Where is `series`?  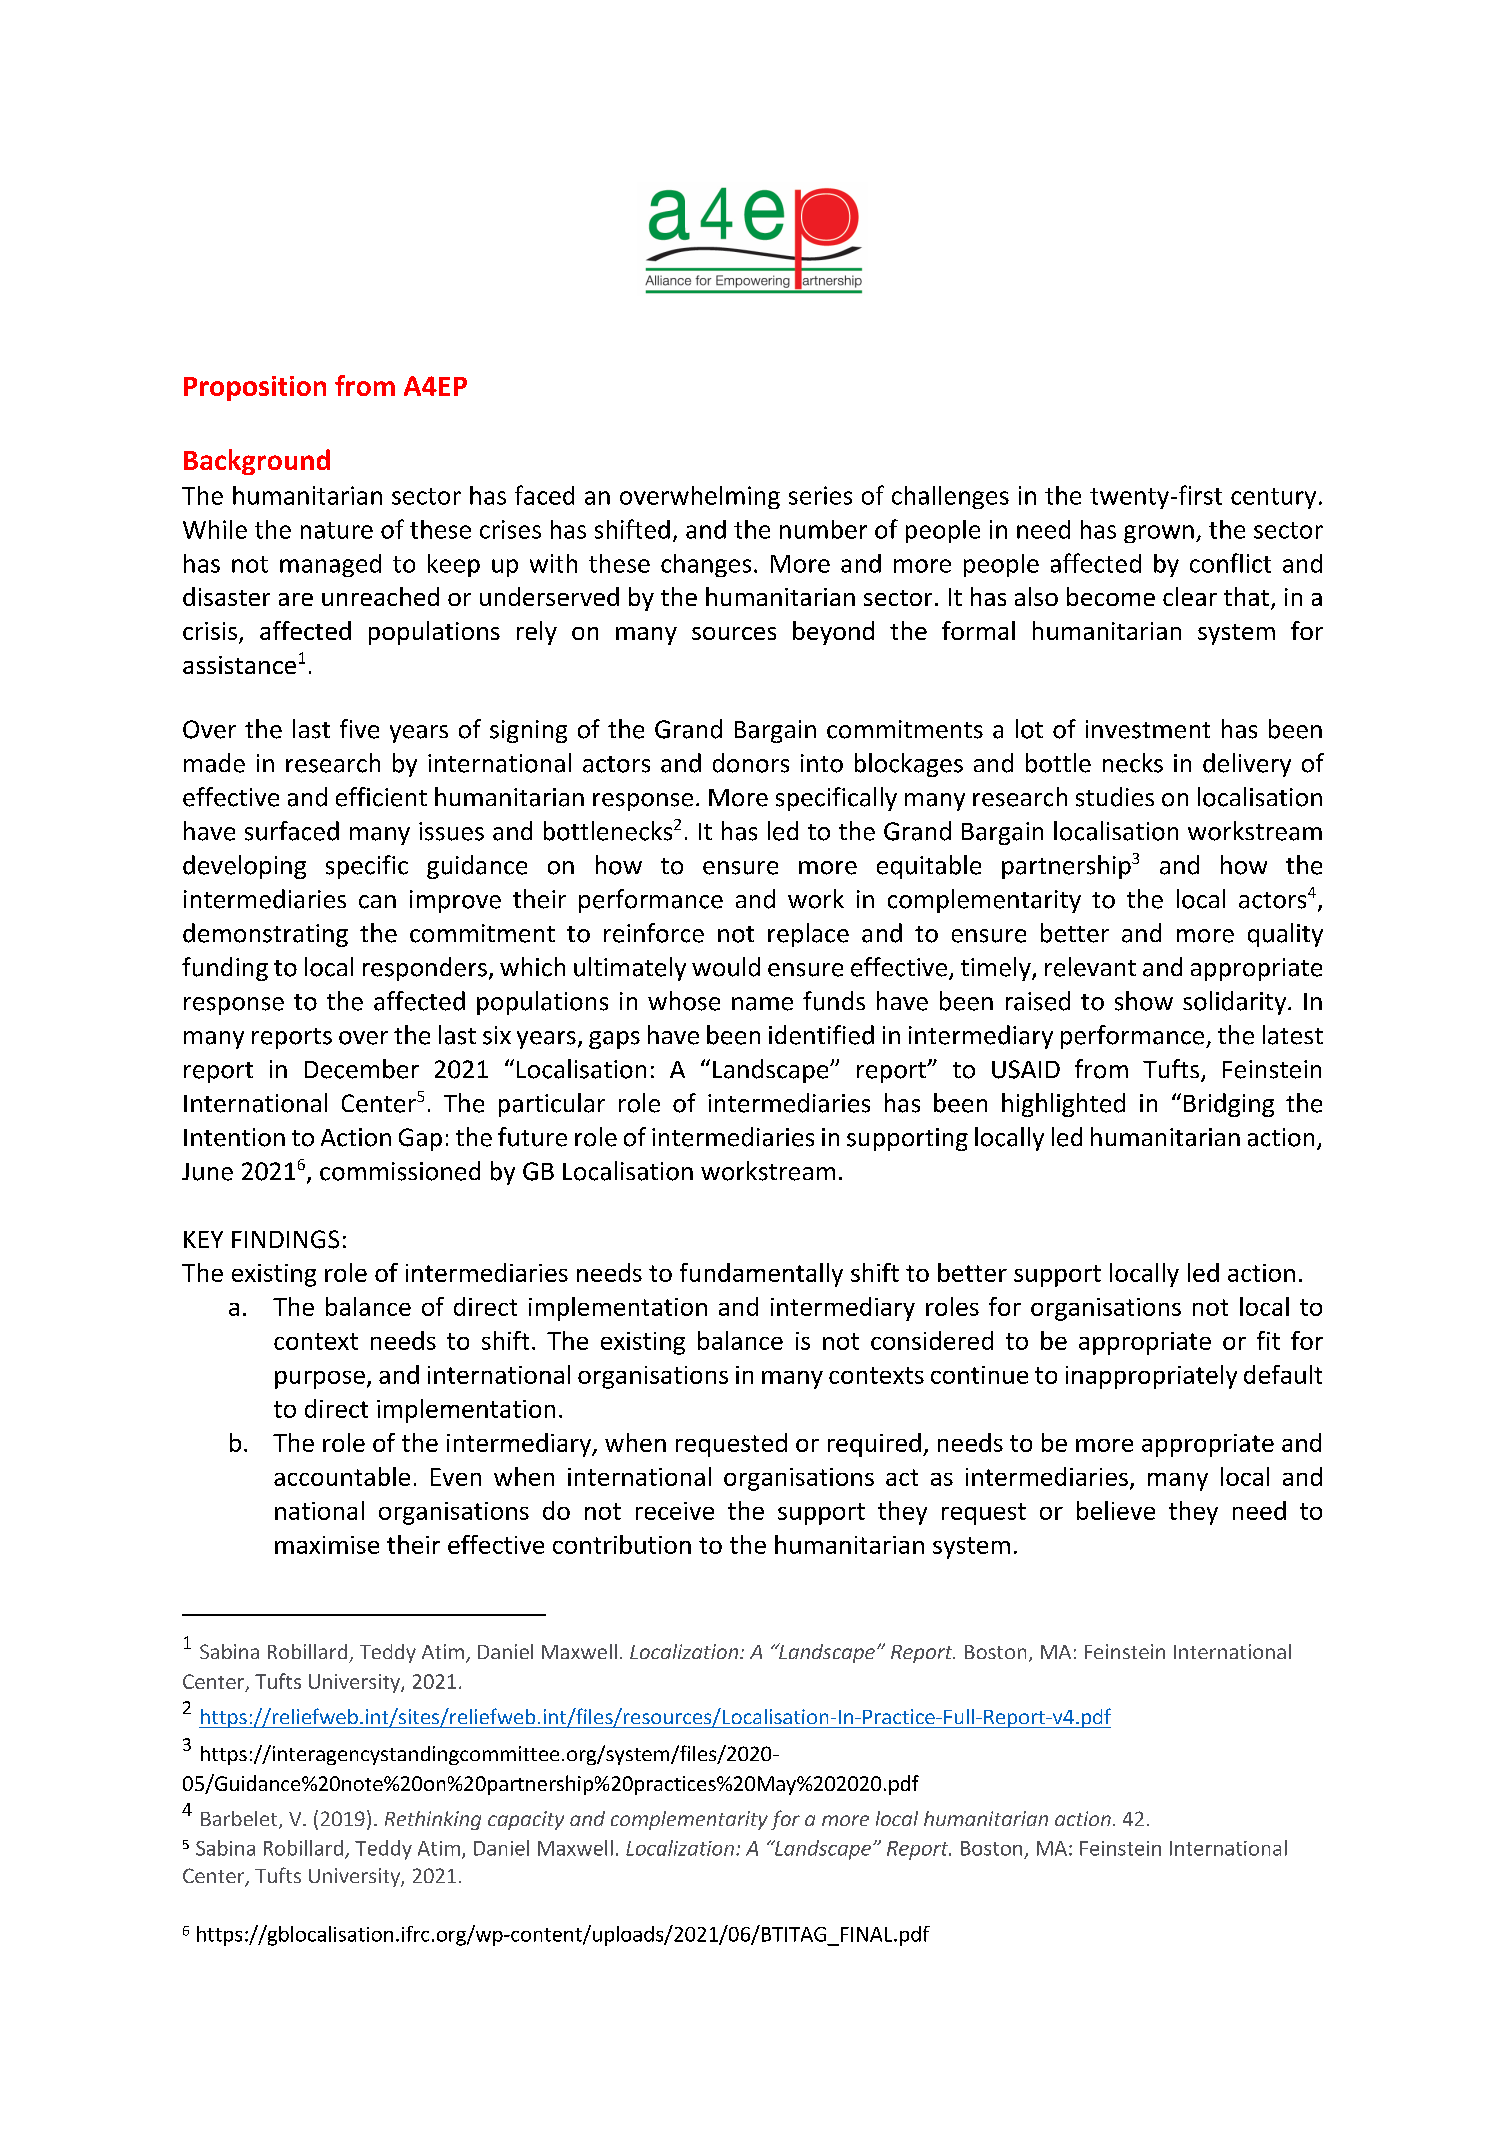
series is located at coordinates (820, 495).
